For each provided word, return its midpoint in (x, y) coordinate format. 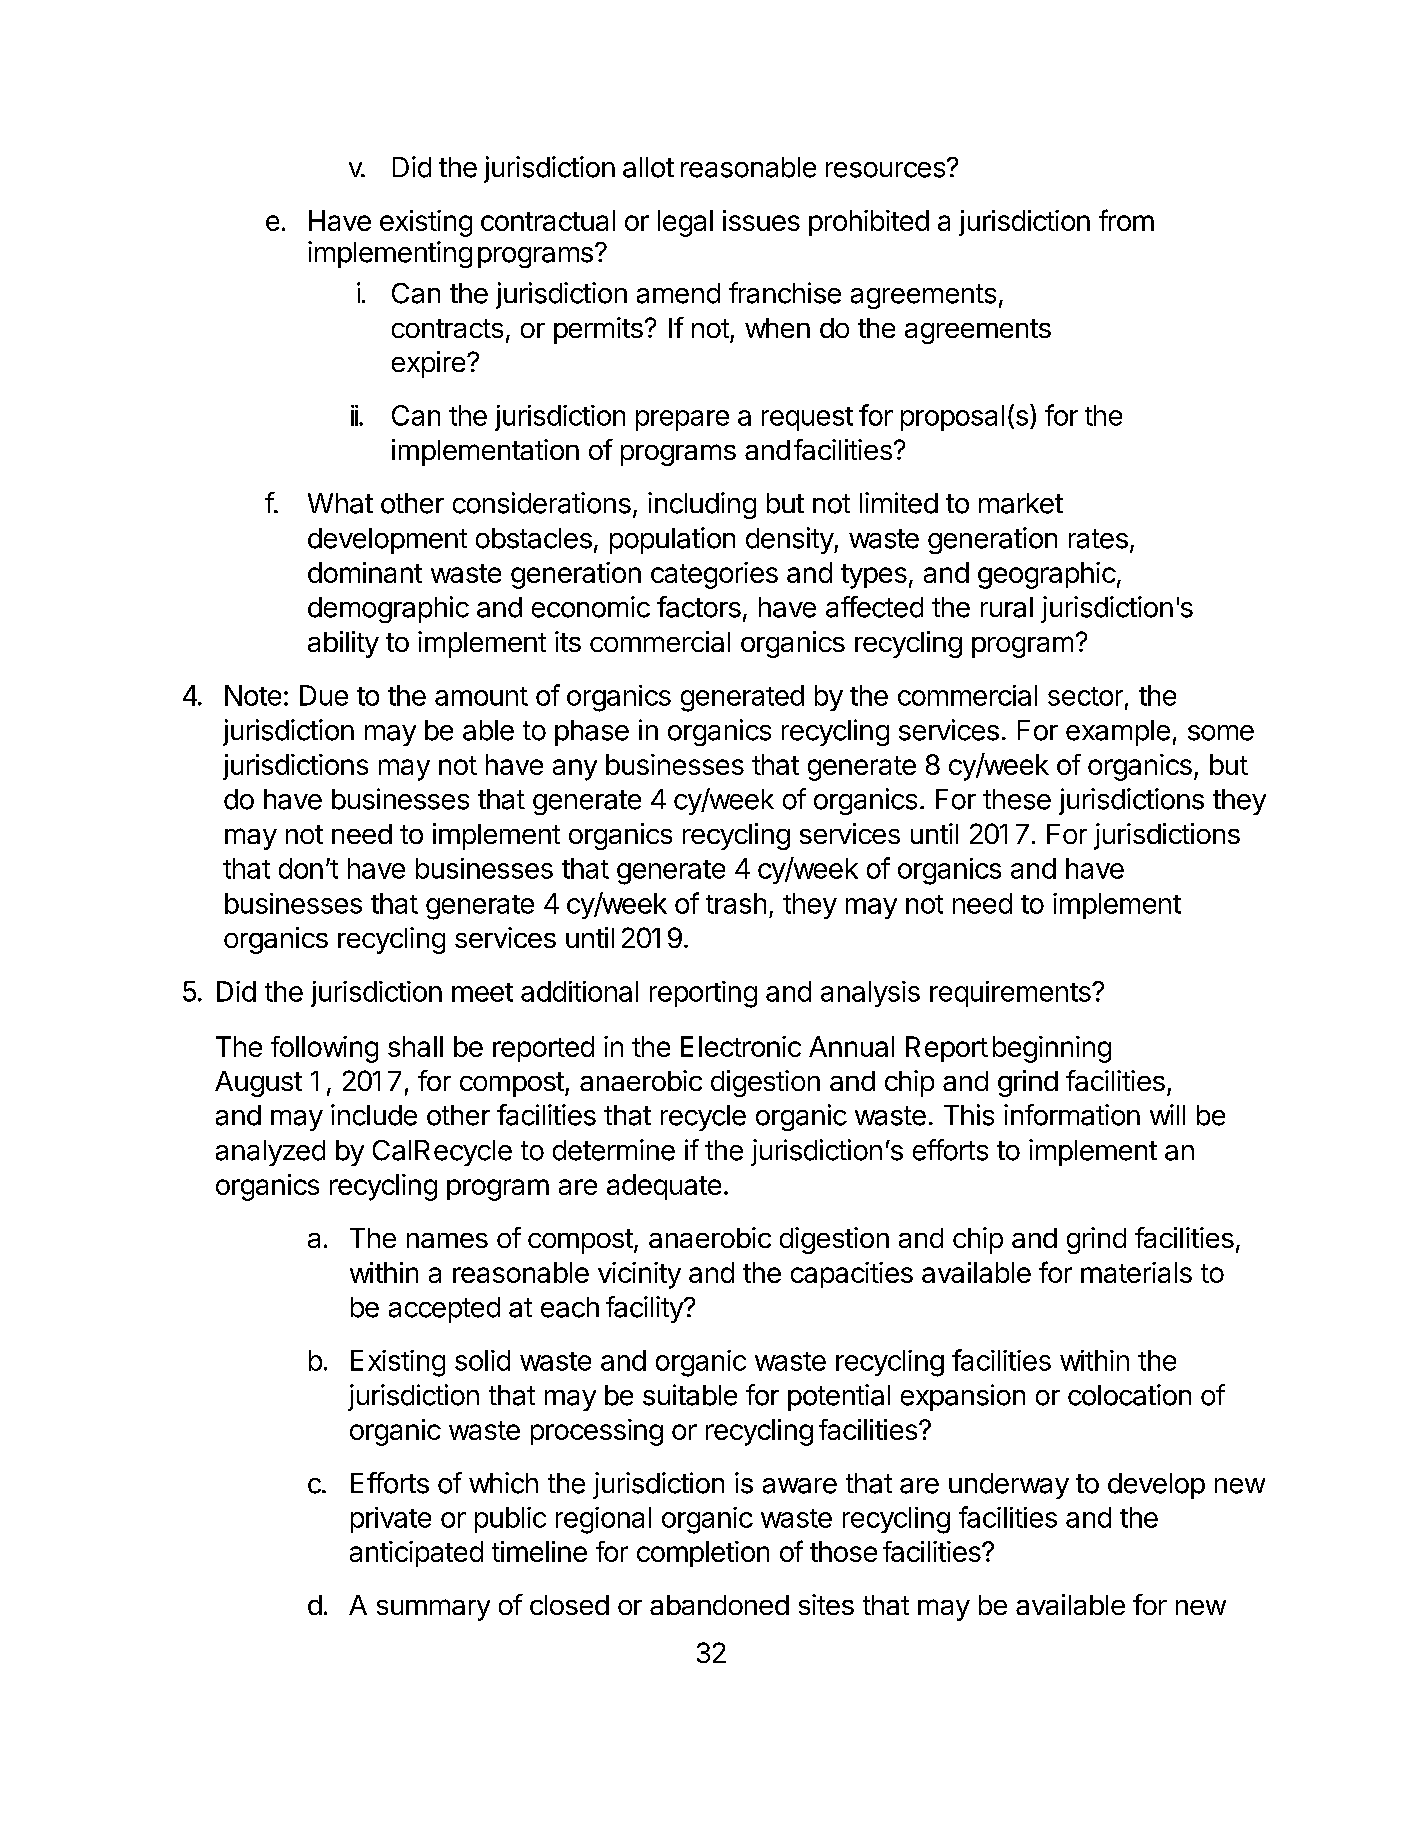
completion (703, 1554)
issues (761, 220)
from (1126, 220)
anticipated (416, 1554)
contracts (447, 328)
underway (1009, 1486)
